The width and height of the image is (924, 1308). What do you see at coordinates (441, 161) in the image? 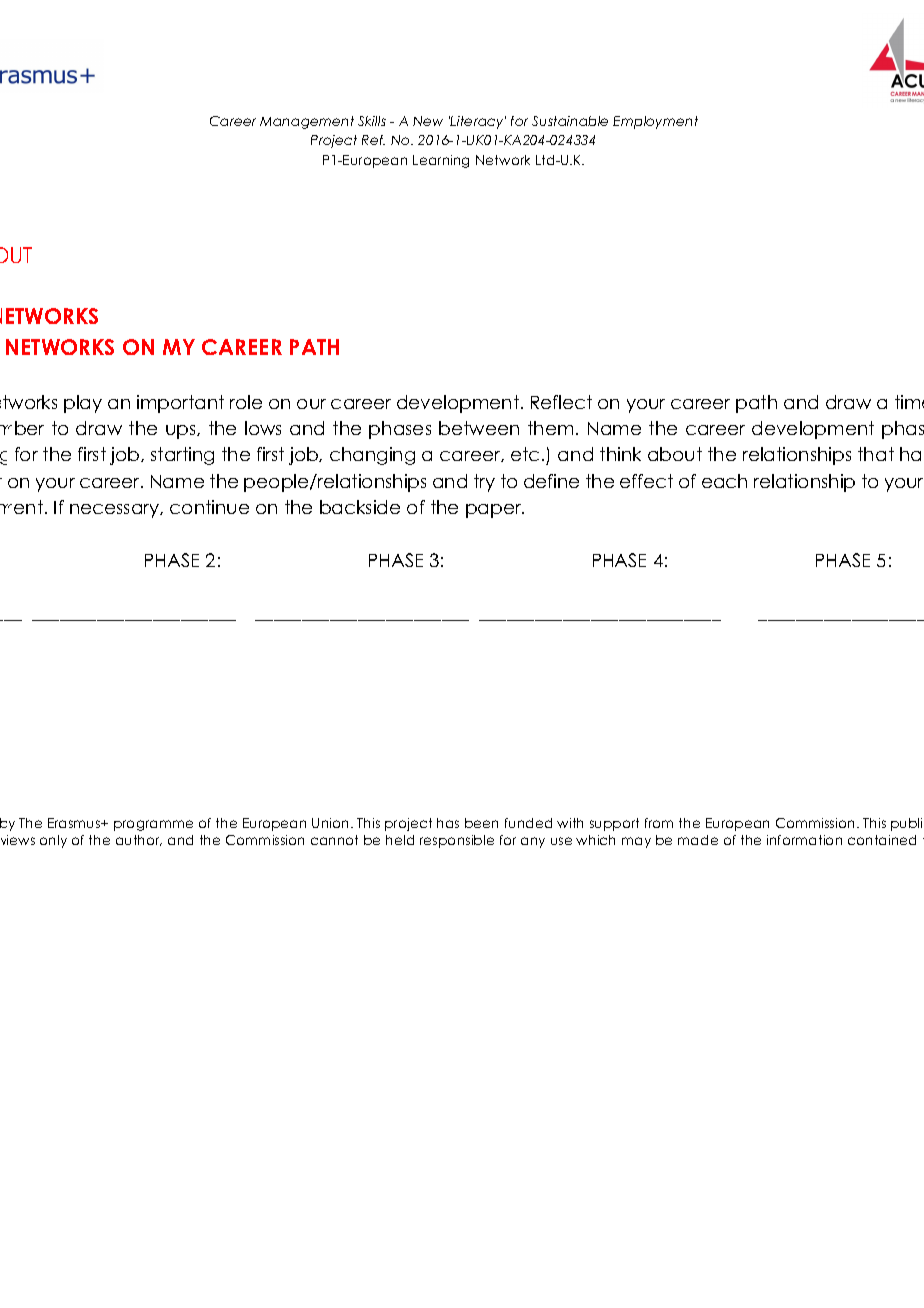
I see `Learning` at bounding box center [441, 161].
